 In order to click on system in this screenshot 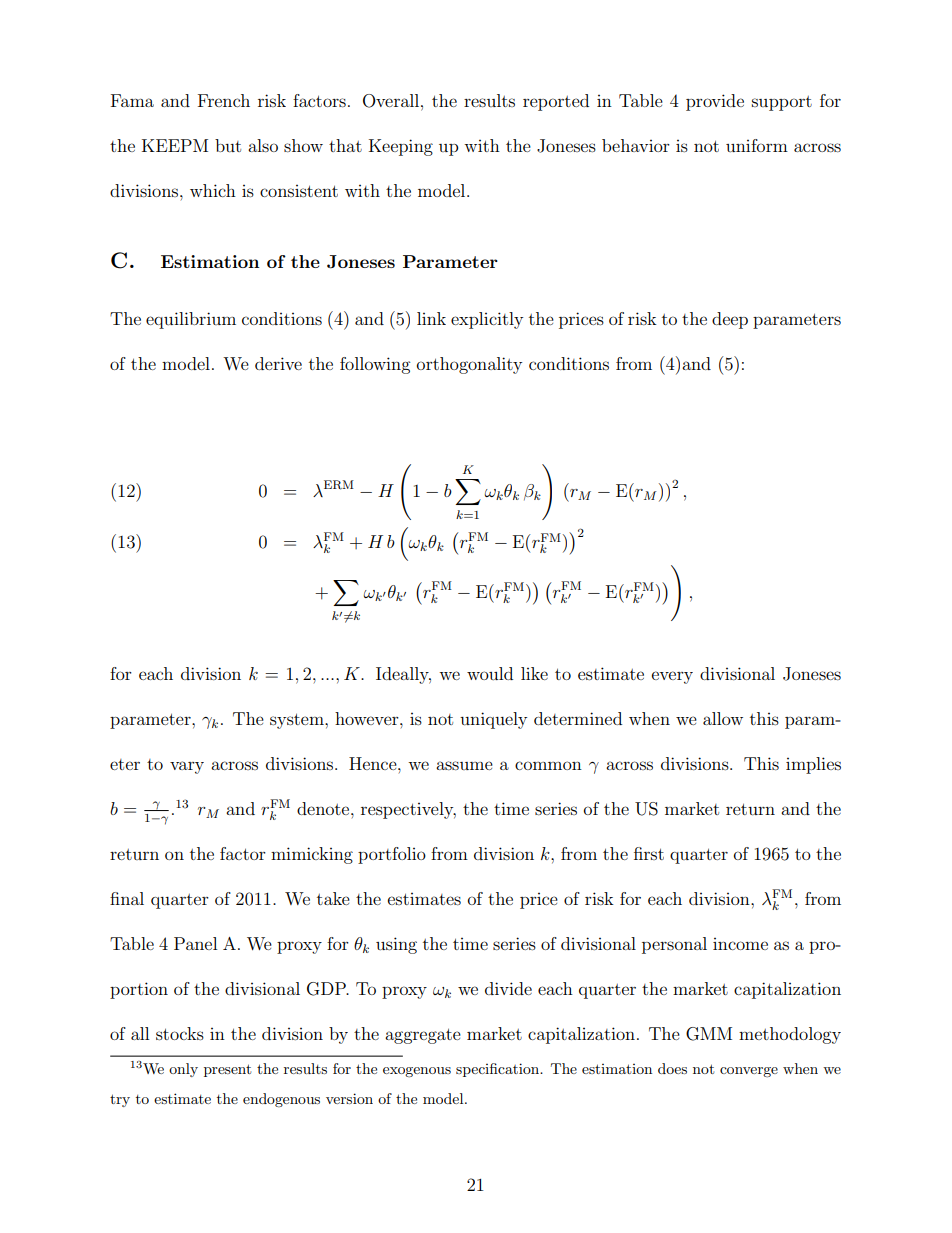, I will do `click(298, 721)`.
